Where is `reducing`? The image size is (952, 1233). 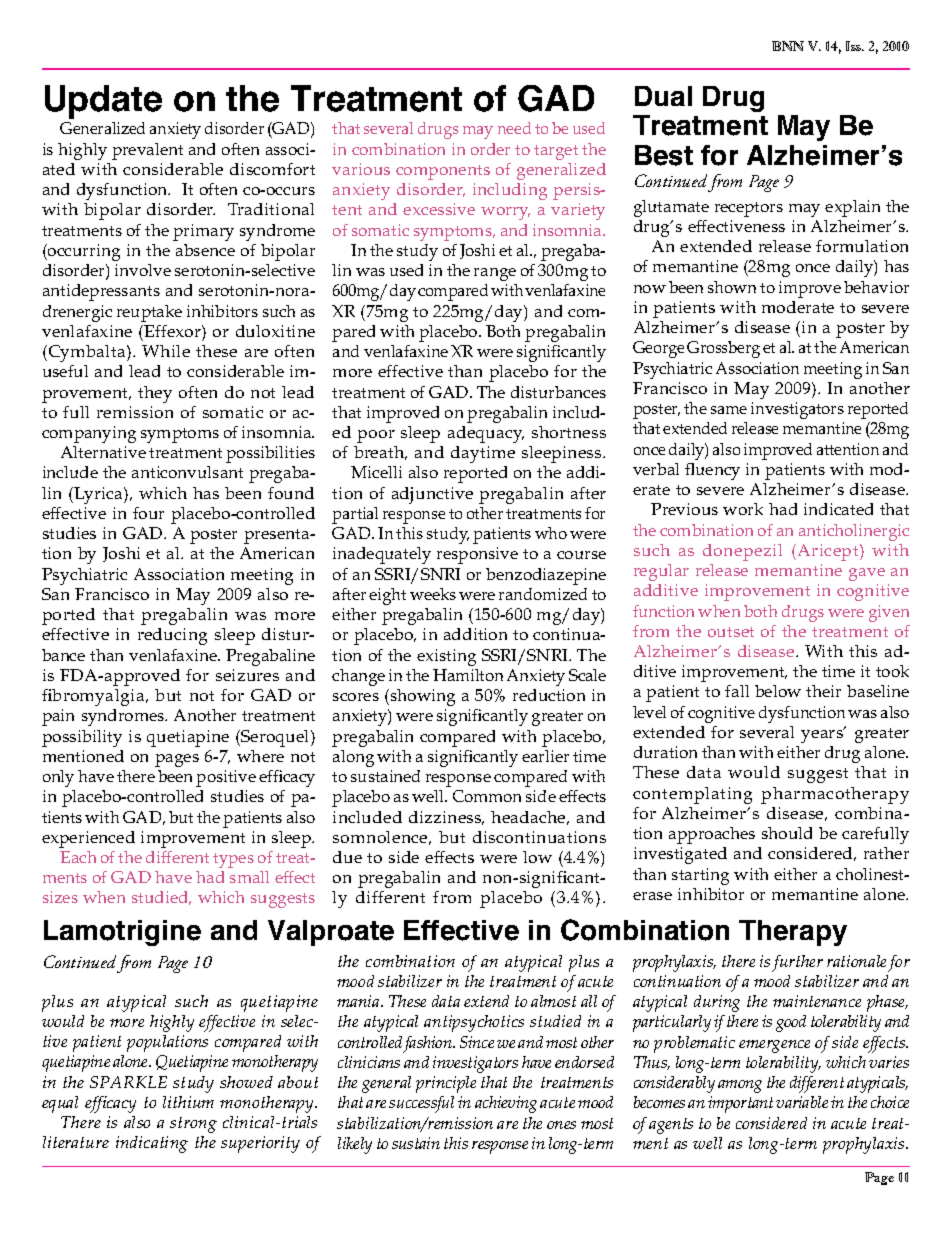
reducing is located at coordinates (172, 636).
